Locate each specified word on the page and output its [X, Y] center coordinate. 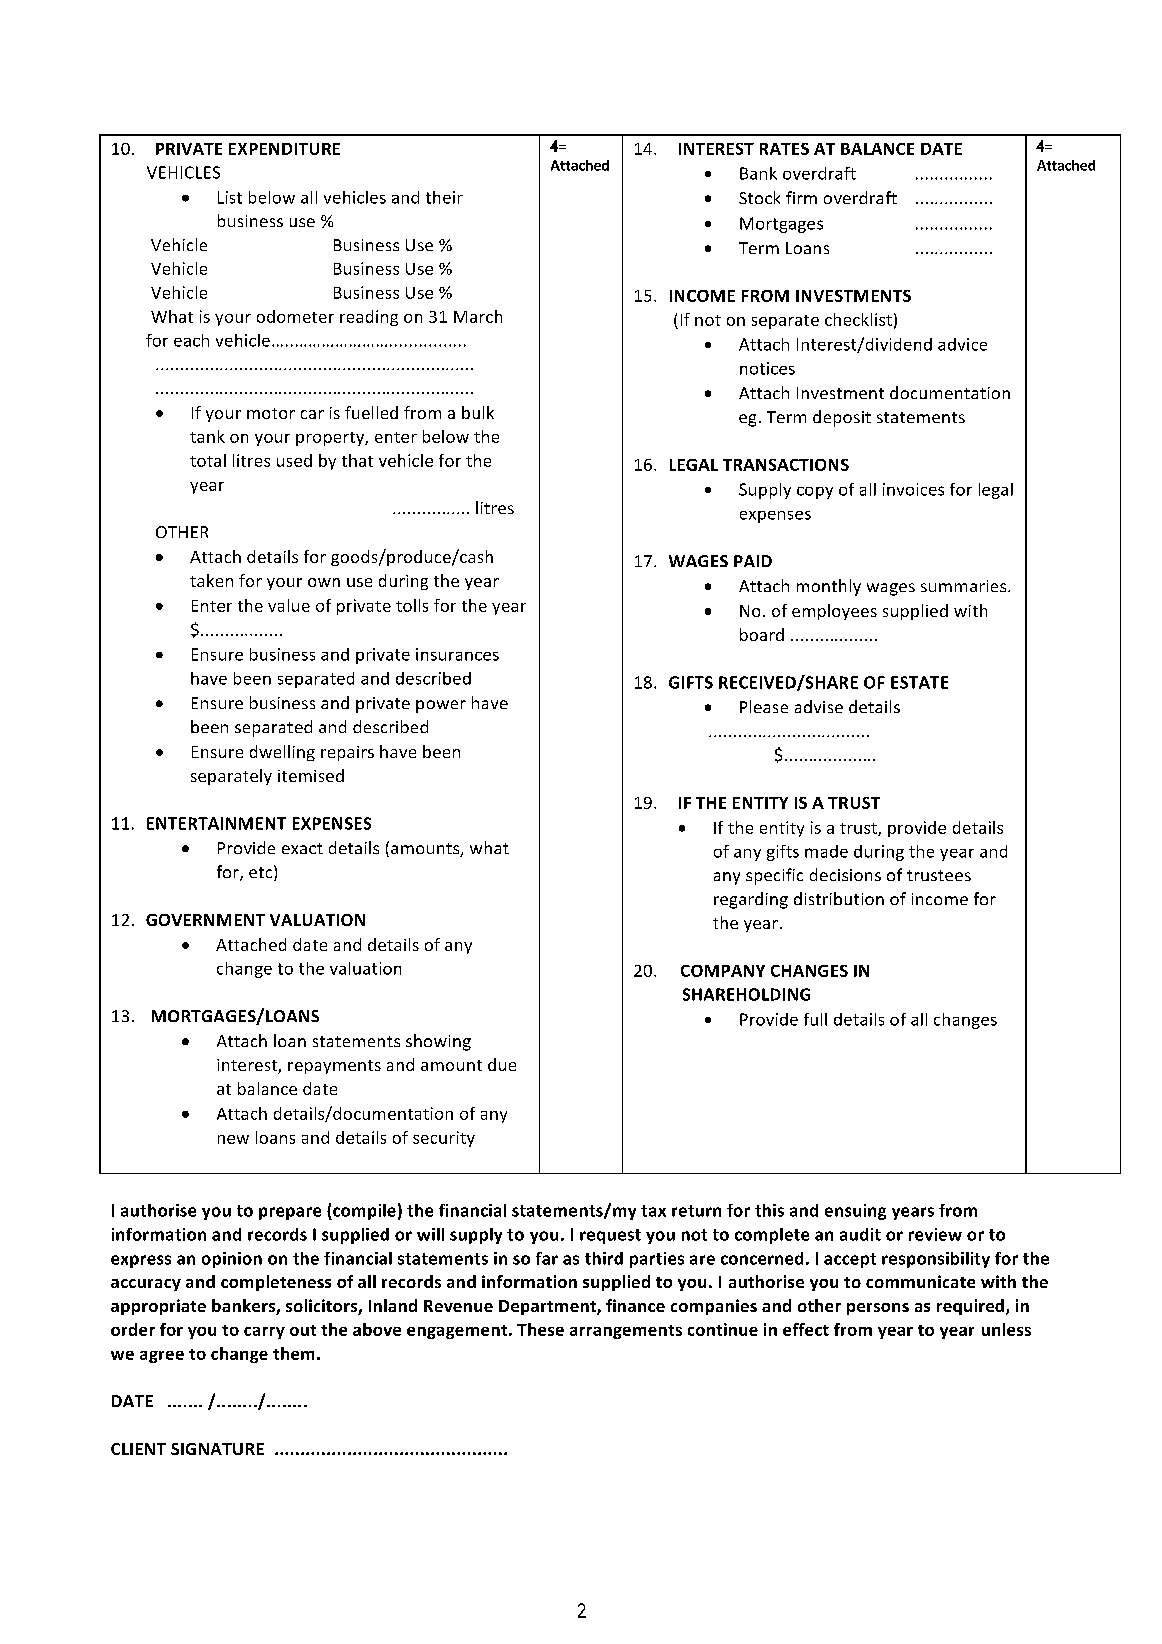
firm [801, 197]
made [826, 851]
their [444, 197]
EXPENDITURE [284, 149]
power [441, 706]
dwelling [282, 753]
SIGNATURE [217, 1449]
